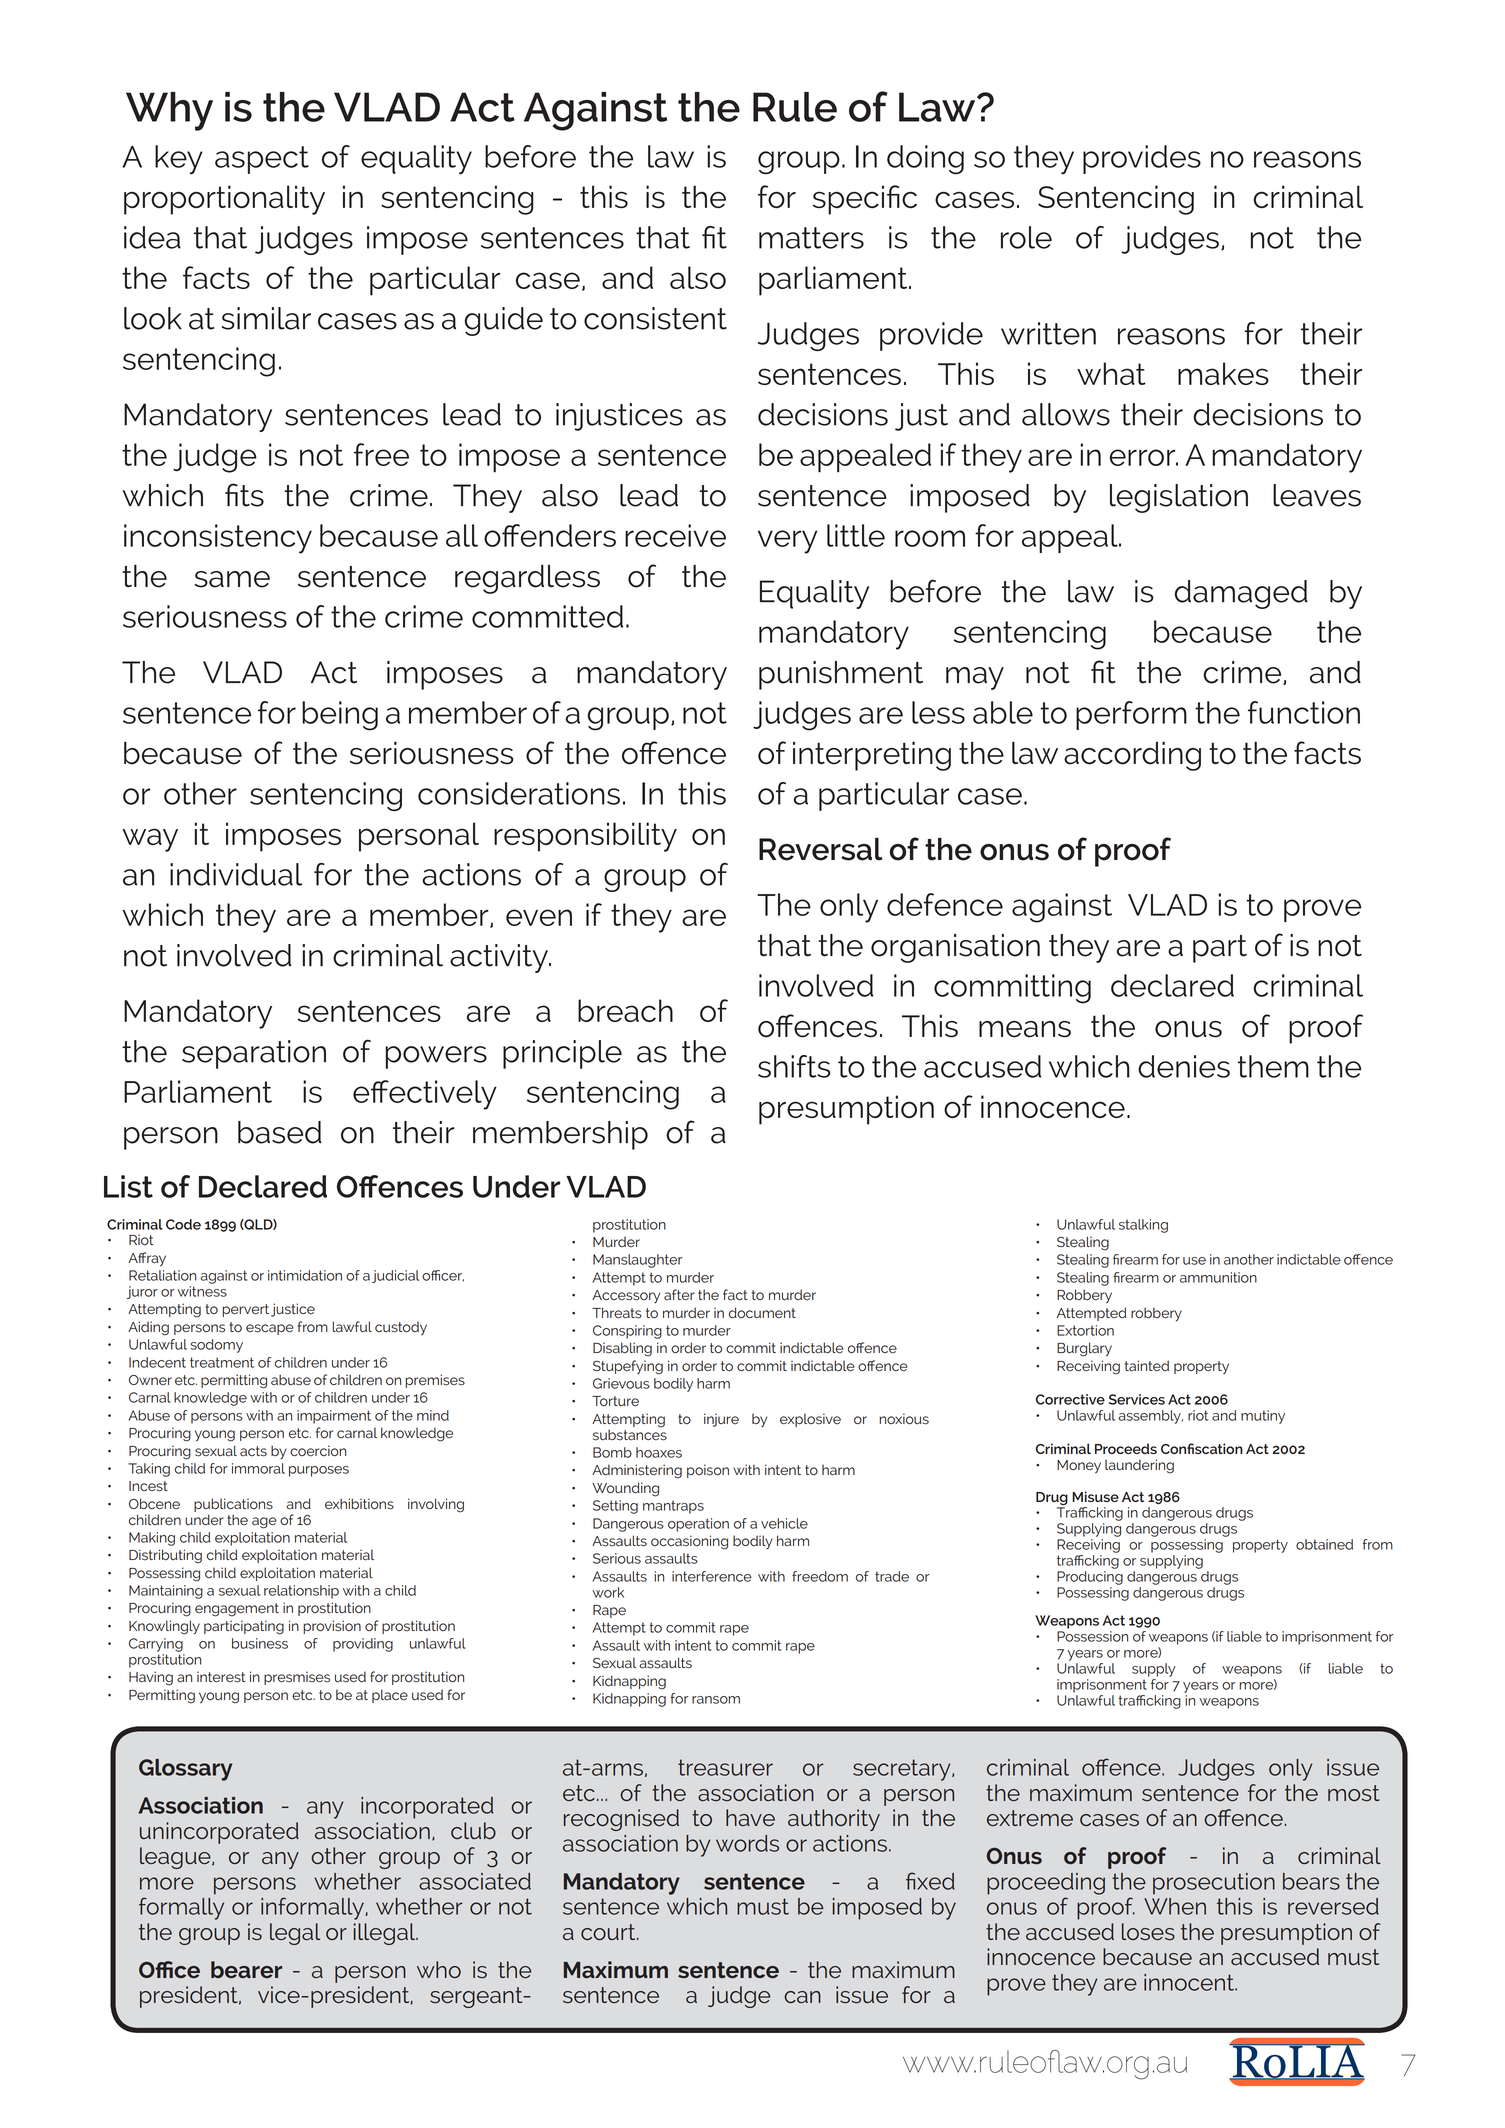  Describe the element at coordinates (1132, 756) in the screenshot. I see `according` at that location.
